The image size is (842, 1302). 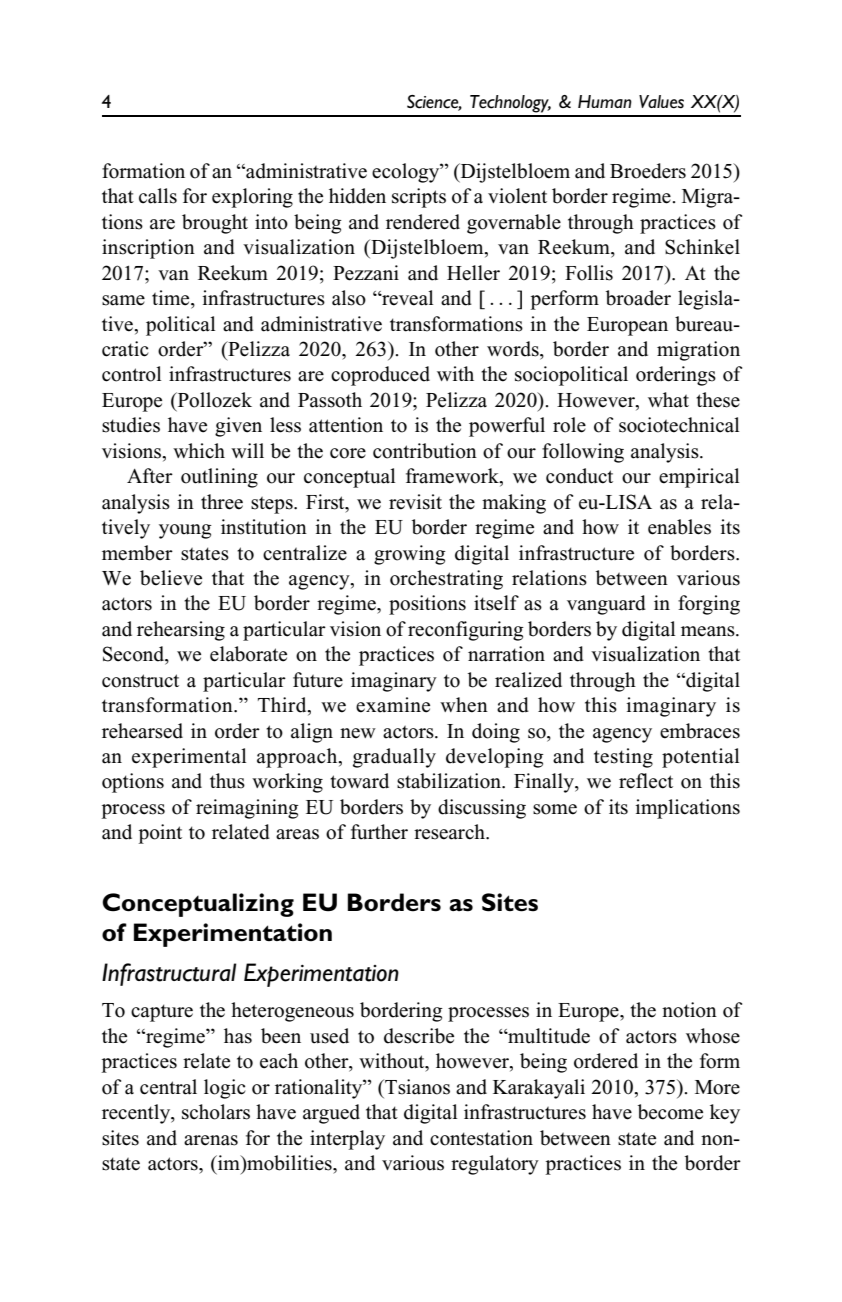 I want to click on reconfiguring, so click(x=466, y=631).
